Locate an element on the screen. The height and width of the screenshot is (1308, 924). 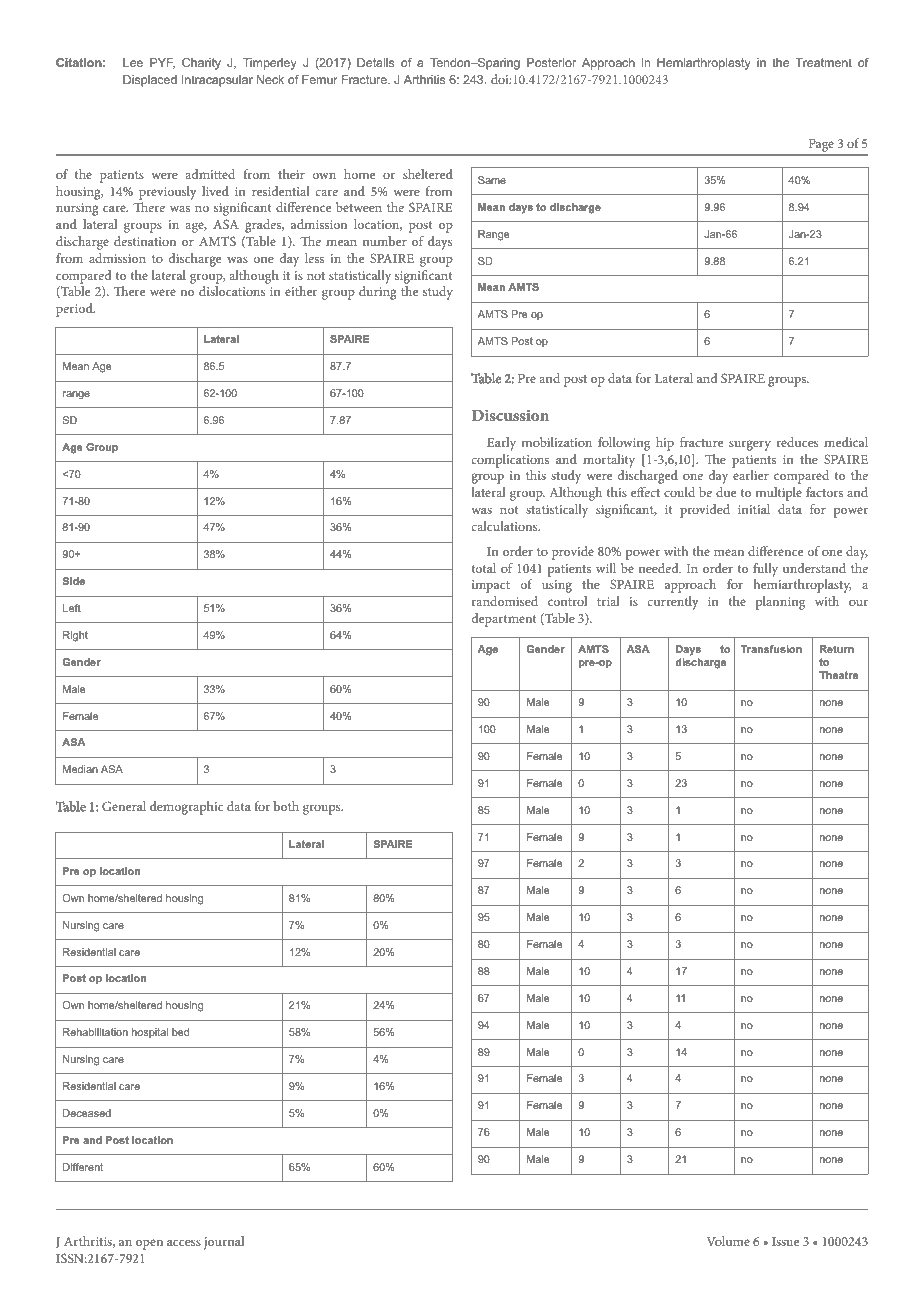
Treatment is located at coordinates (824, 62).
